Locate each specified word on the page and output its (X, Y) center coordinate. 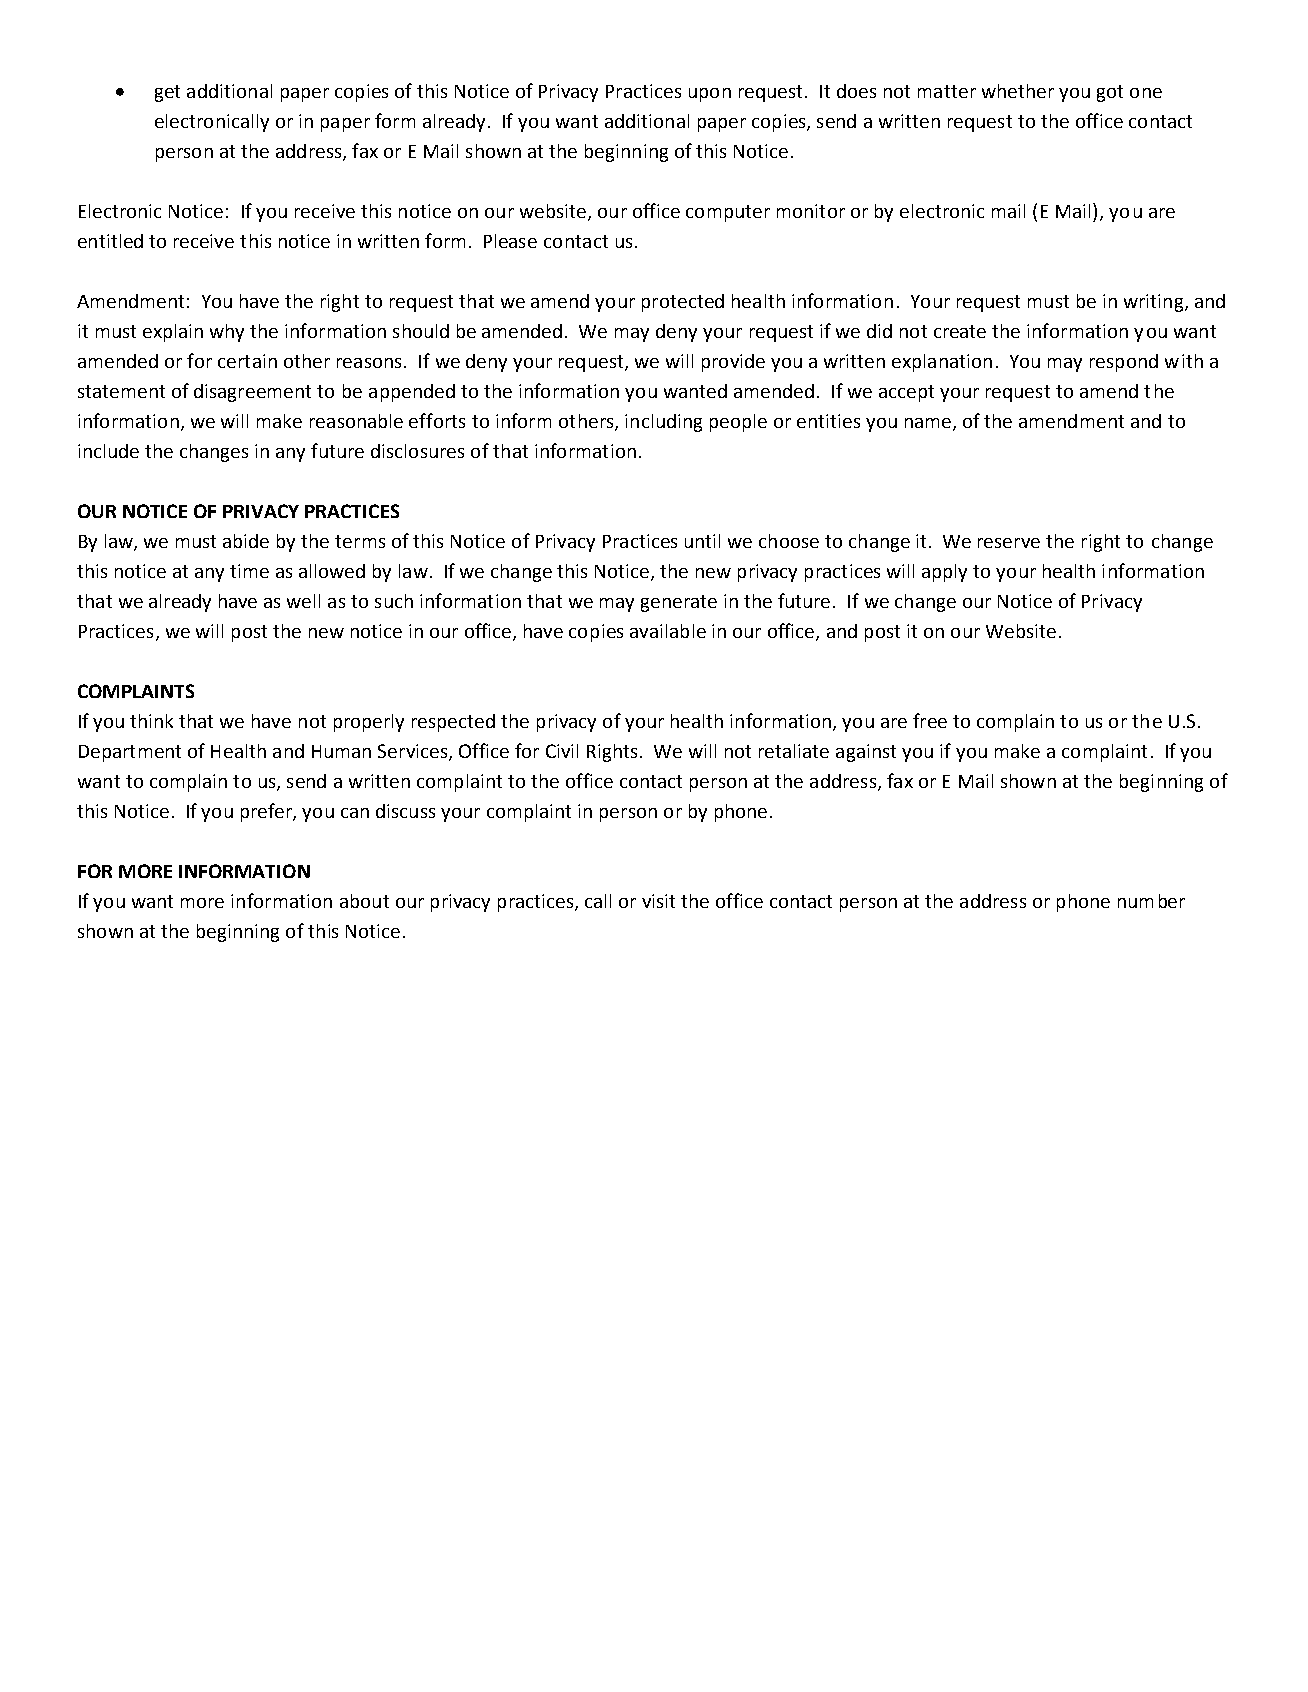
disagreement (252, 393)
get (167, 93)
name (929, 424)
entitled (110, 241)
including (663, 423)
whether (1018, 91)
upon (710, 95)
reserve (1009, 543)
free (930, 720)
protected (683, 303)
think (151, 721)
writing (1155, 303)
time (249, 571)
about (364, 901)
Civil (562, 751)
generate (679, 603)
